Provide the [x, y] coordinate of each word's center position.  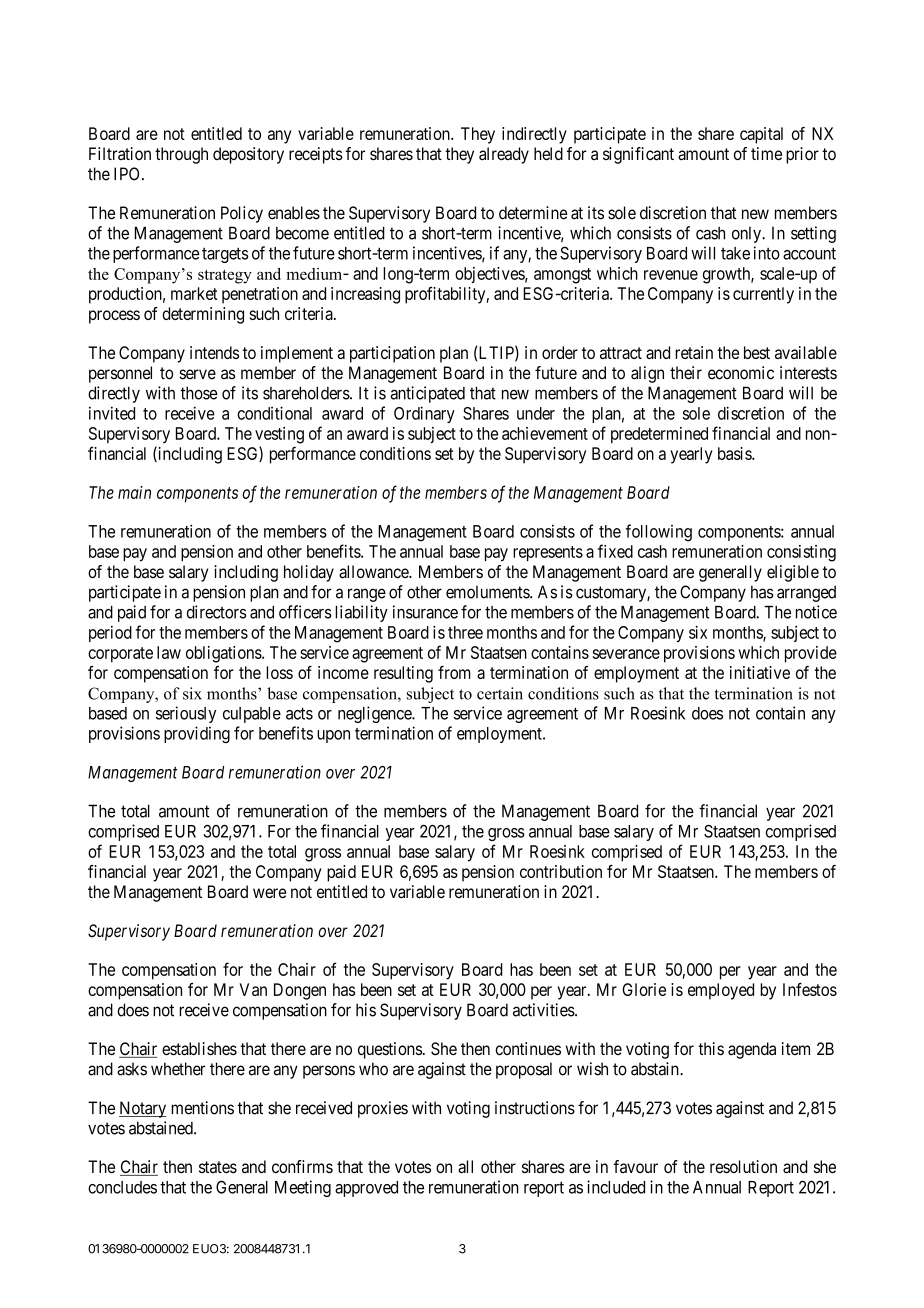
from [454, 672]
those [198, 393]
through [181, 155]
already [504, 155]
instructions [535, 1108]
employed [721, 991]
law [169, 652]
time [766, 153]
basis [735, 453]
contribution [561, 871]
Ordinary [424, 414]
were [269, 893]
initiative [760, 672]
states [218, 1167]
